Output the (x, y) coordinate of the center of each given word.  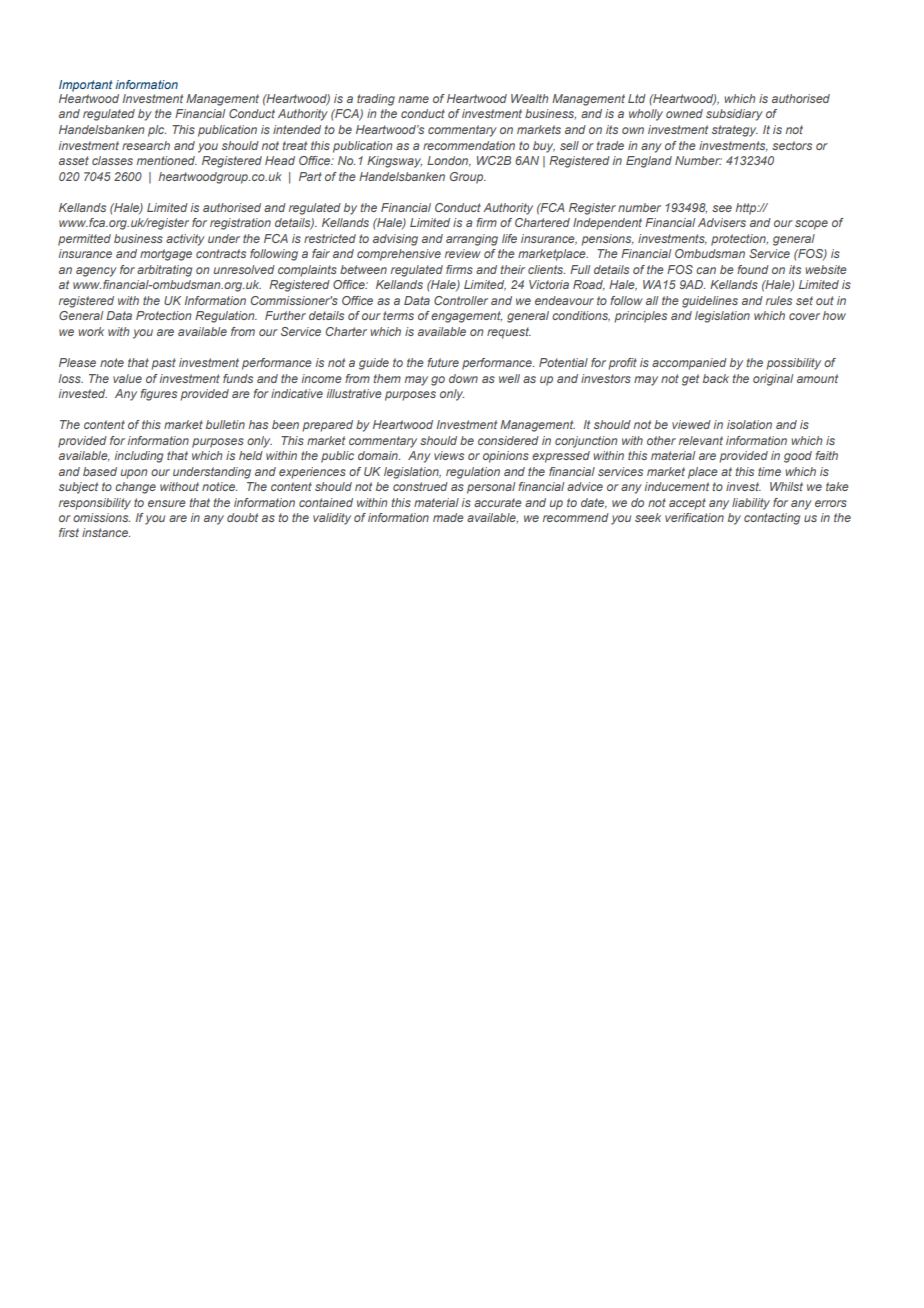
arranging (472, 240)
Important (86, 86)
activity (185, 240)
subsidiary (734, 115)
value (127, 378)
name (413, 99)
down (463, 378)
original (773, 380)
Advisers (722, 222)
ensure (167, 503)
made (448, 517)
